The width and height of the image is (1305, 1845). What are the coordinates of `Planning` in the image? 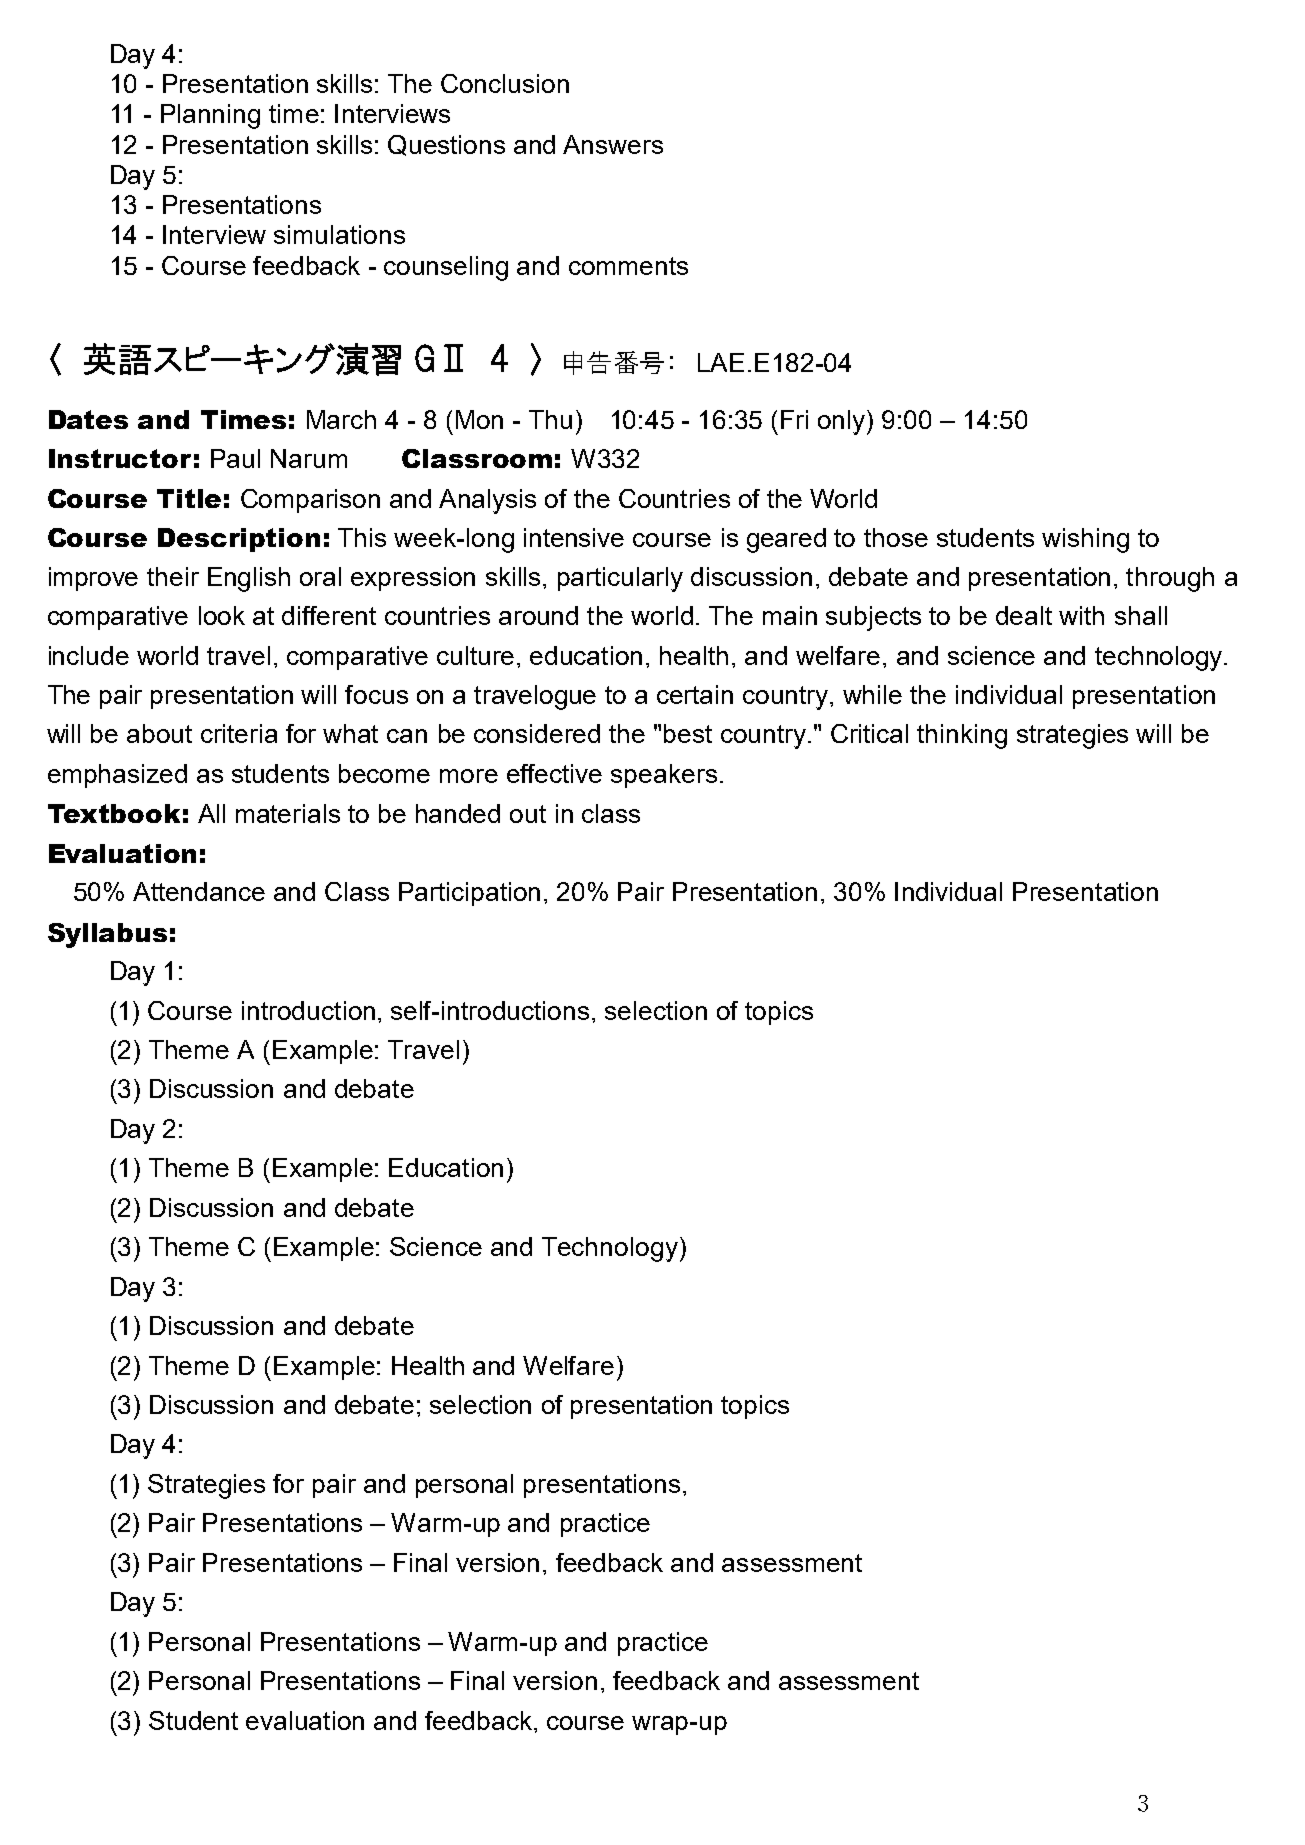 It's located at (210, 116).
